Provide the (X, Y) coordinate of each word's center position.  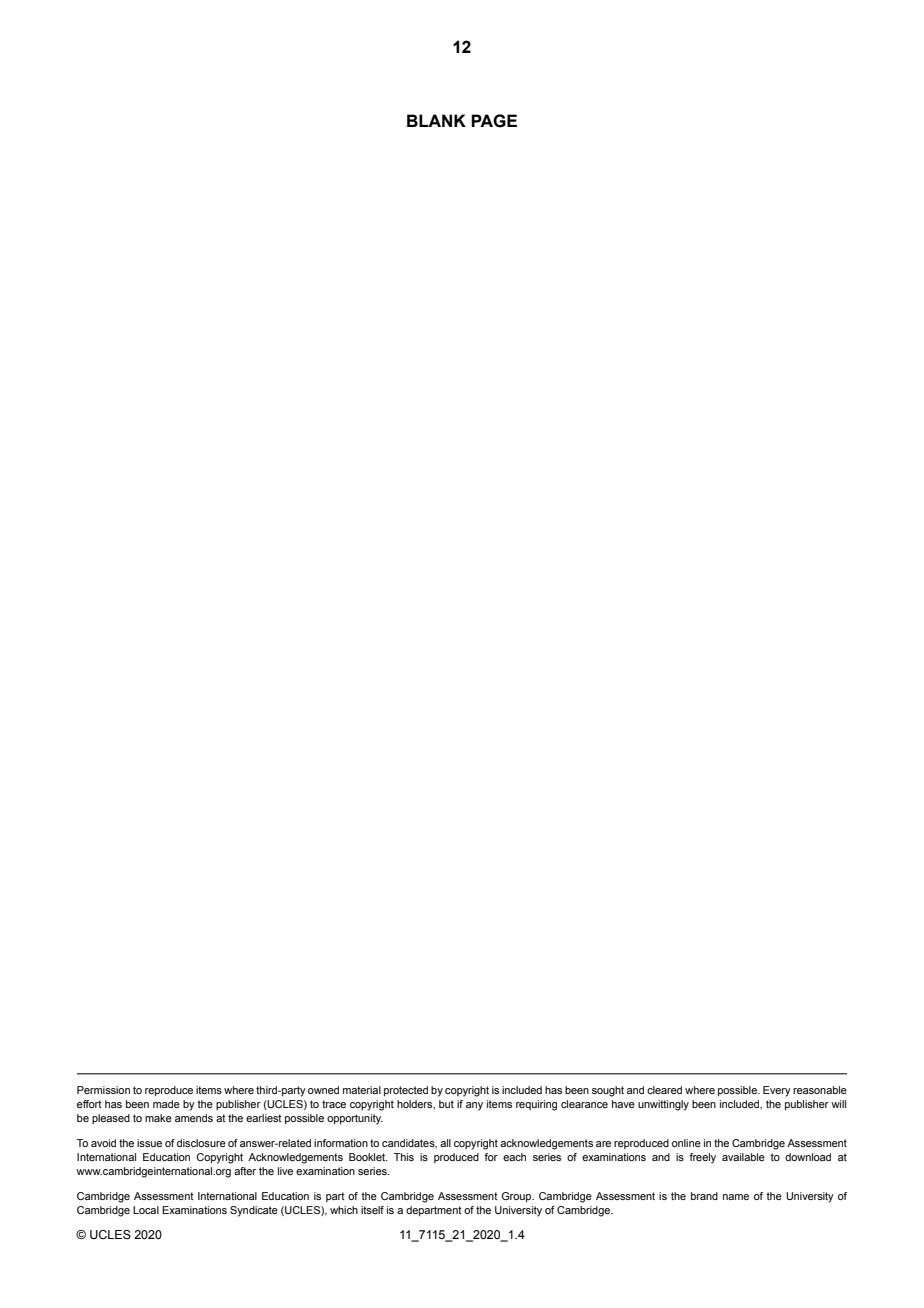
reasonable (820, 1090)
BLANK (436, 120)
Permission (103, 1090)
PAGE (494, 121)
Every (777, 1091)
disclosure (201, 1143)
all (445, 1143)
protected (406, 1091)
